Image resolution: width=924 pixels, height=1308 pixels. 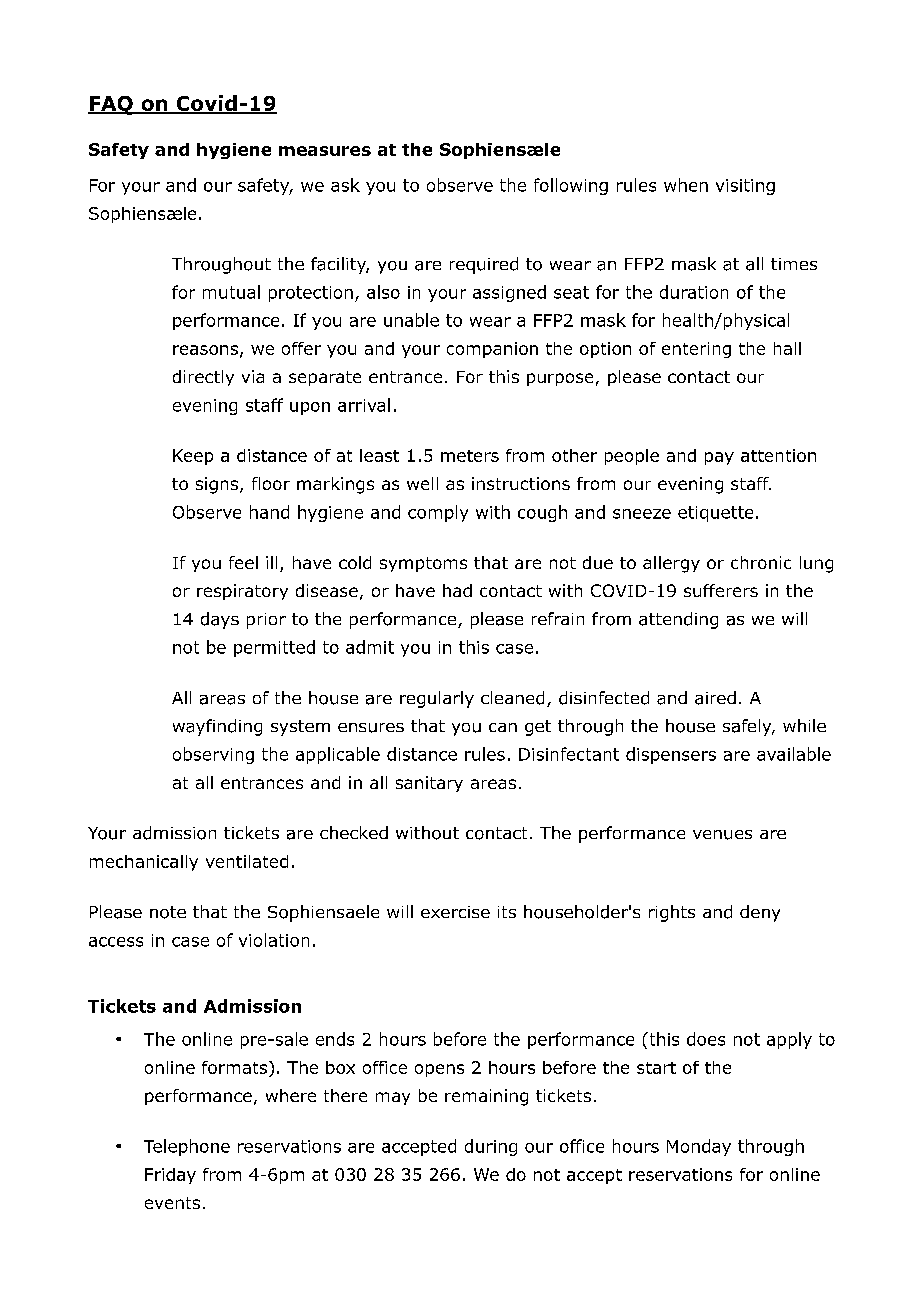 I want to click on Friday, so click(x=170, y=1176).
